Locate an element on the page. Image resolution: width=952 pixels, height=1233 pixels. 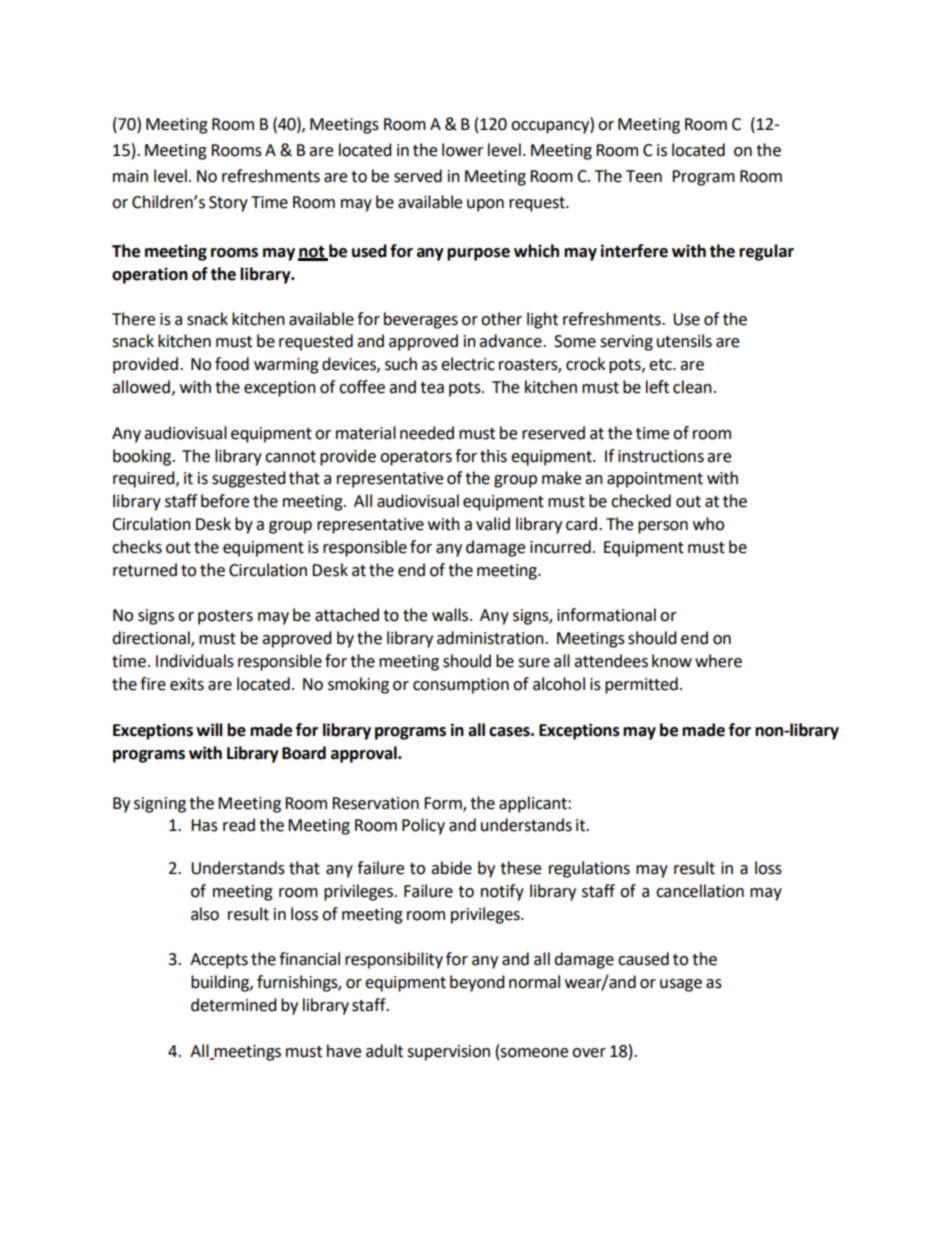
food is located at coordinates (232, 364).
